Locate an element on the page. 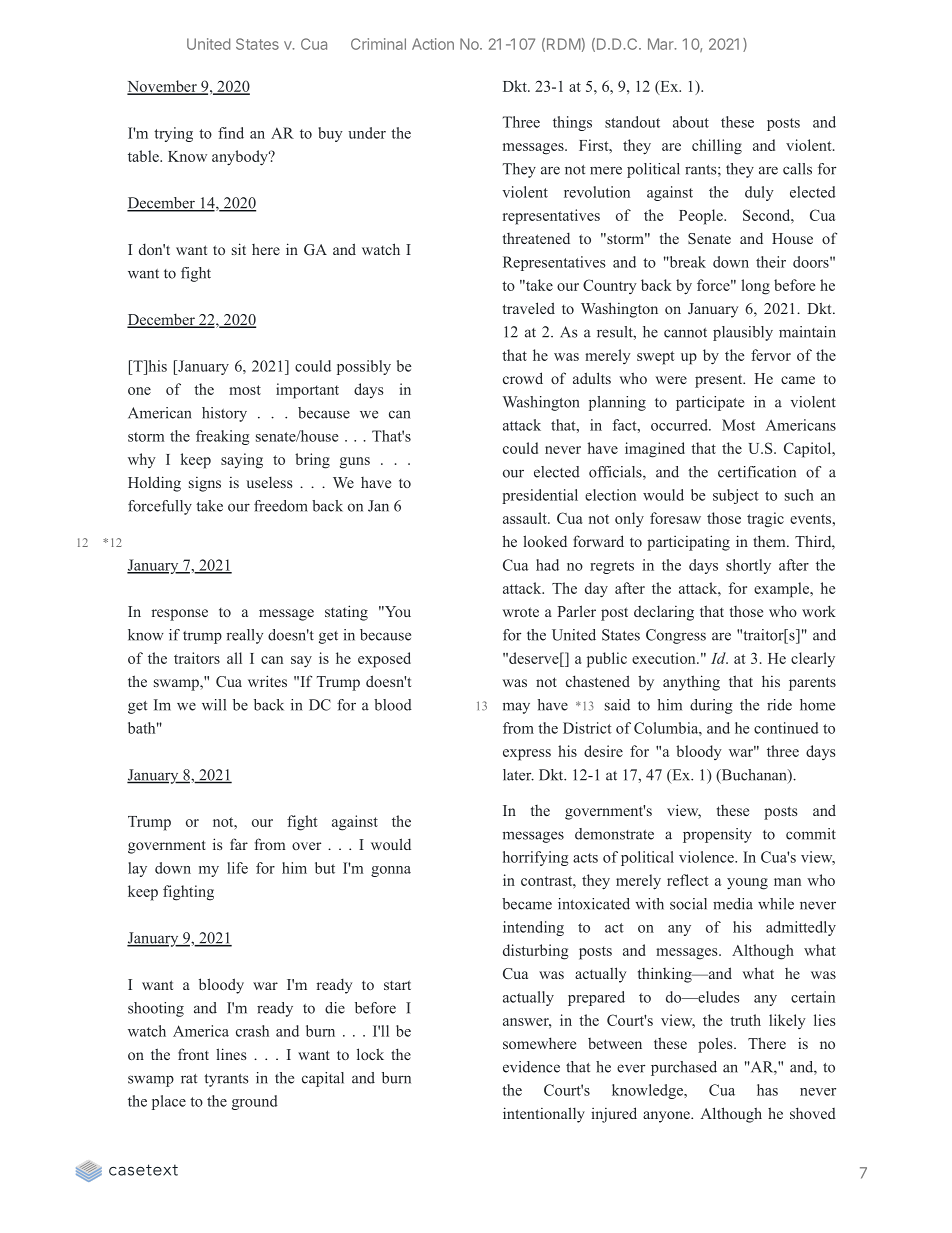  young is located at coordinates (747, 884).
